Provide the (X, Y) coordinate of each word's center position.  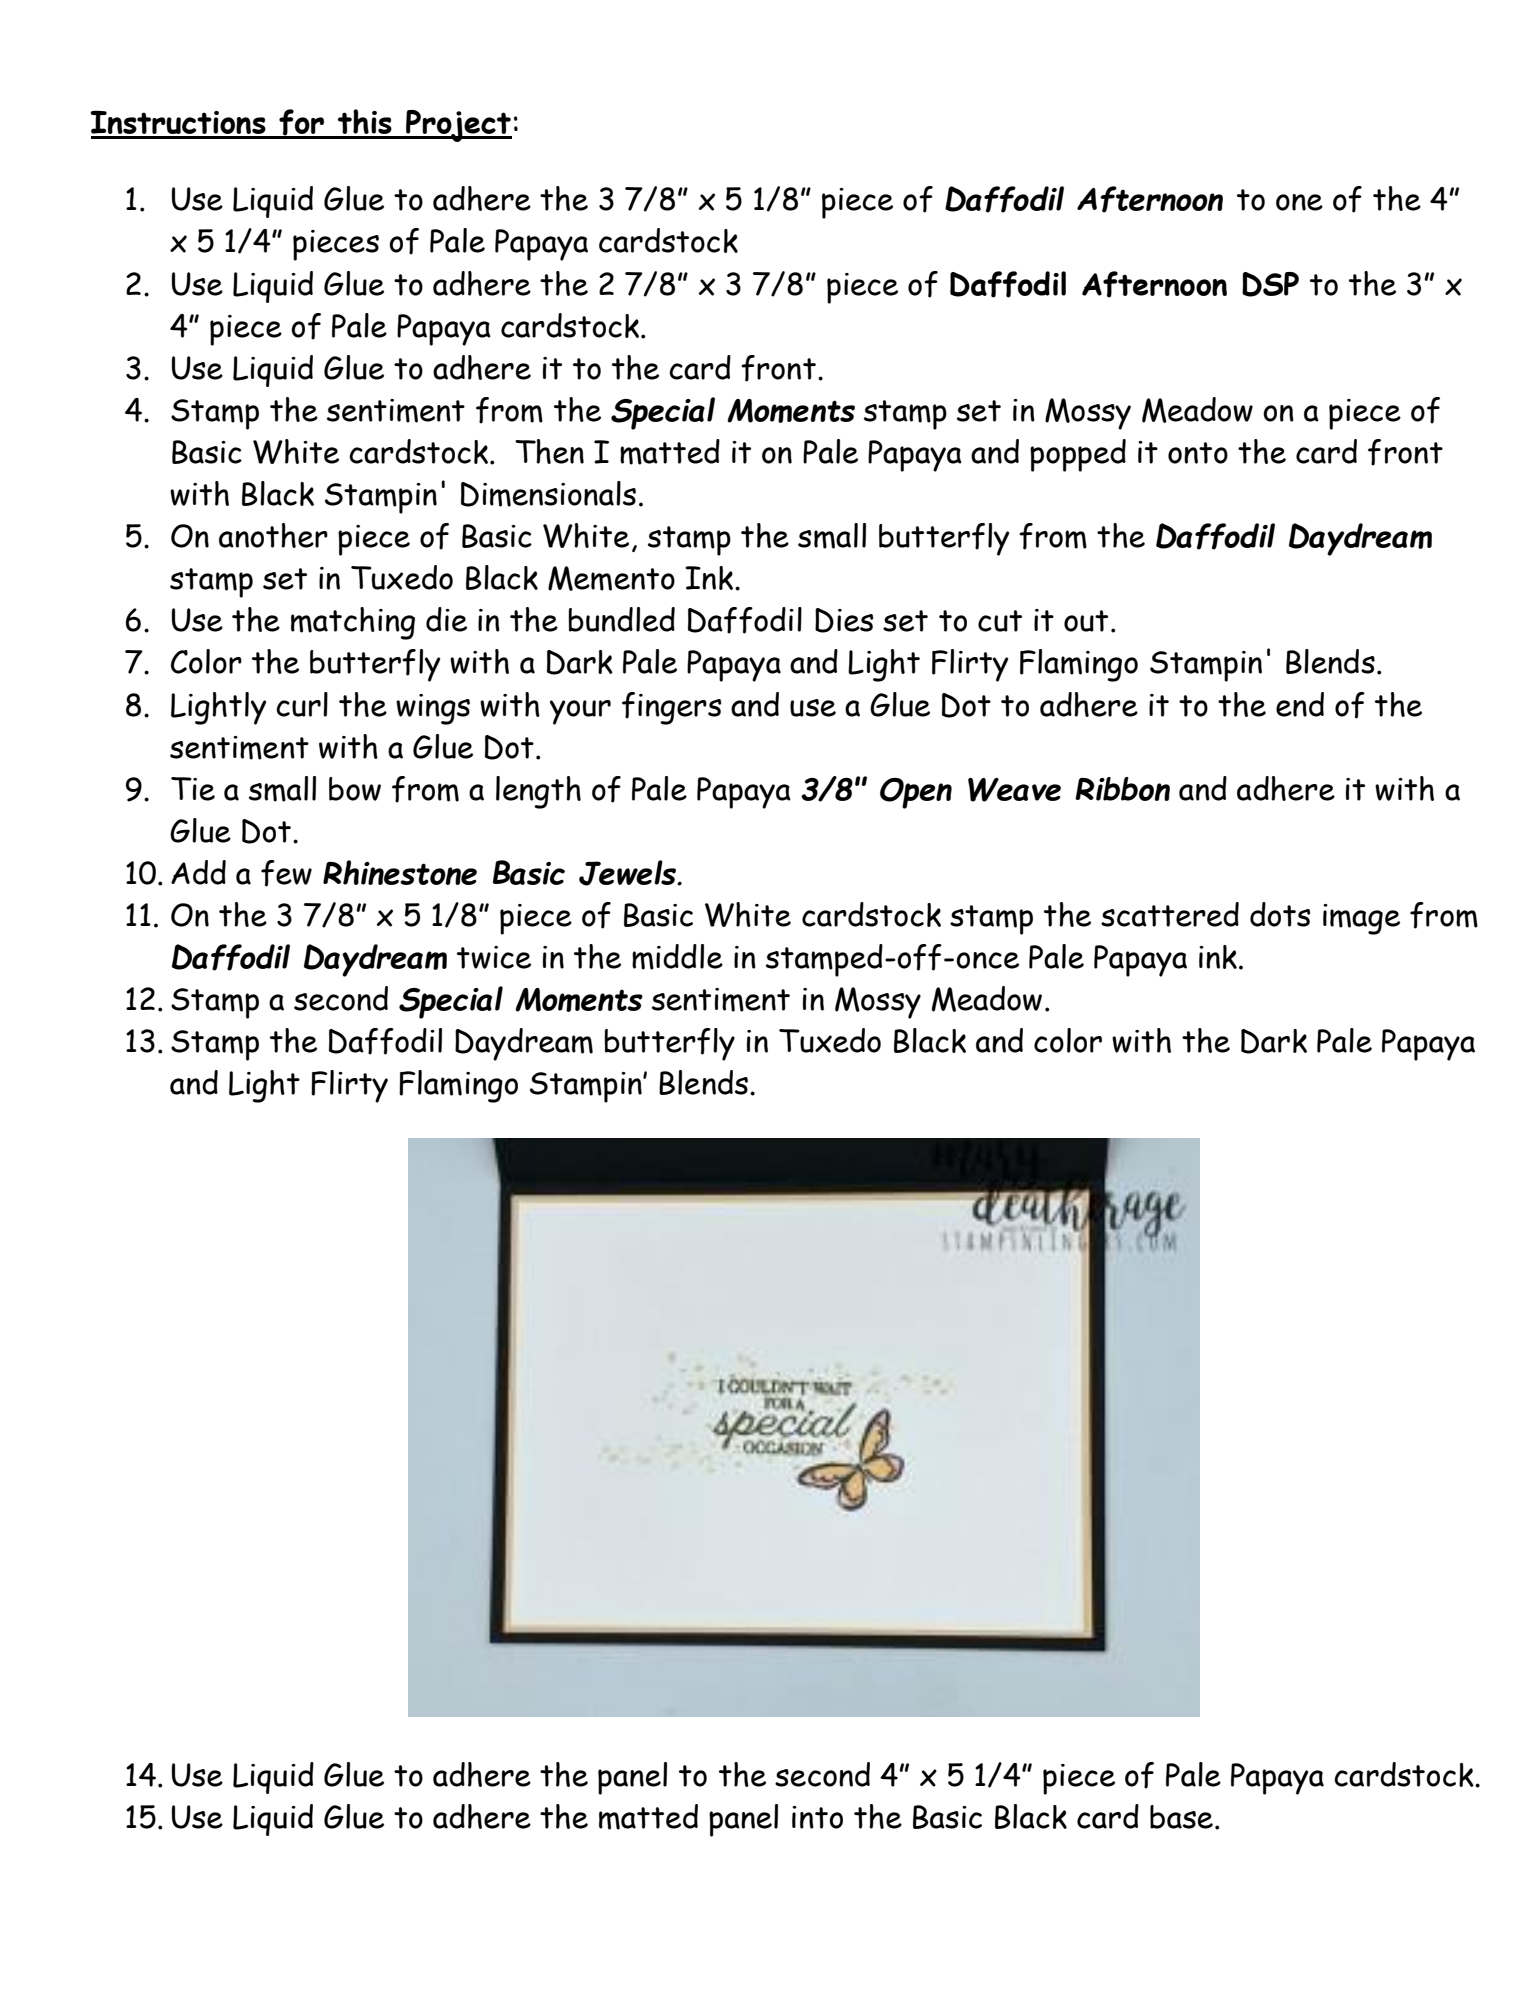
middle (677, 957)
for (301, 123)
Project (458, 126)
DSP (1270, 284)
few (286, 873)
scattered (1170, 914)
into (817, 1817)
